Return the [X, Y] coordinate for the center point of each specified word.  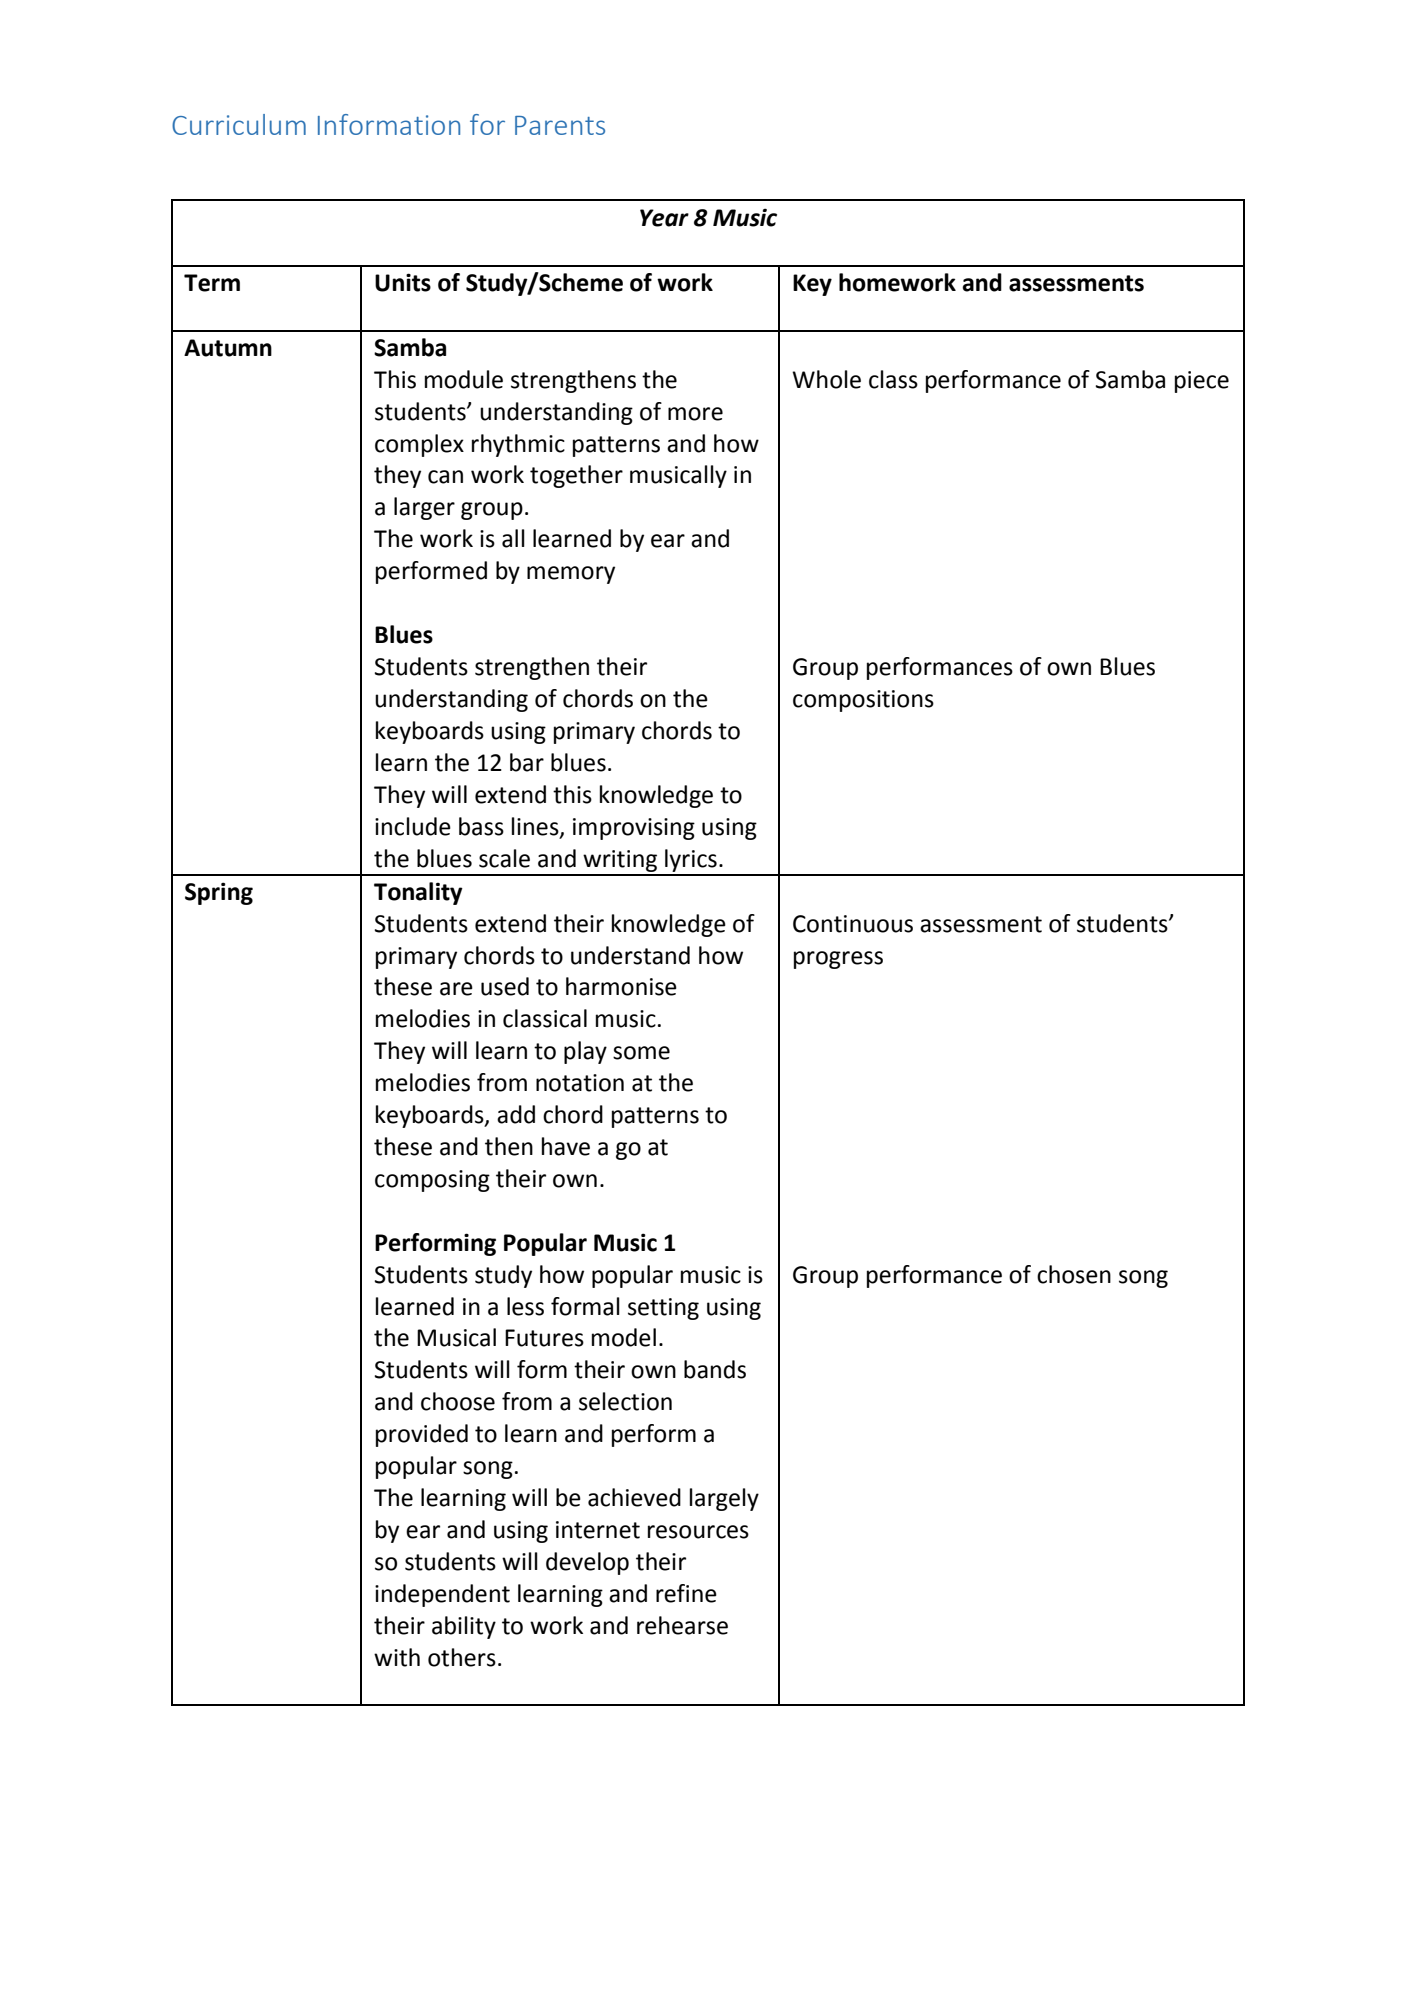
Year [664, 218]
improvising [634, 829]
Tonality [418, 893]
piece [1202, 382]
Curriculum [239, 124]
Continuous [853, 924]
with [397, 1657]
